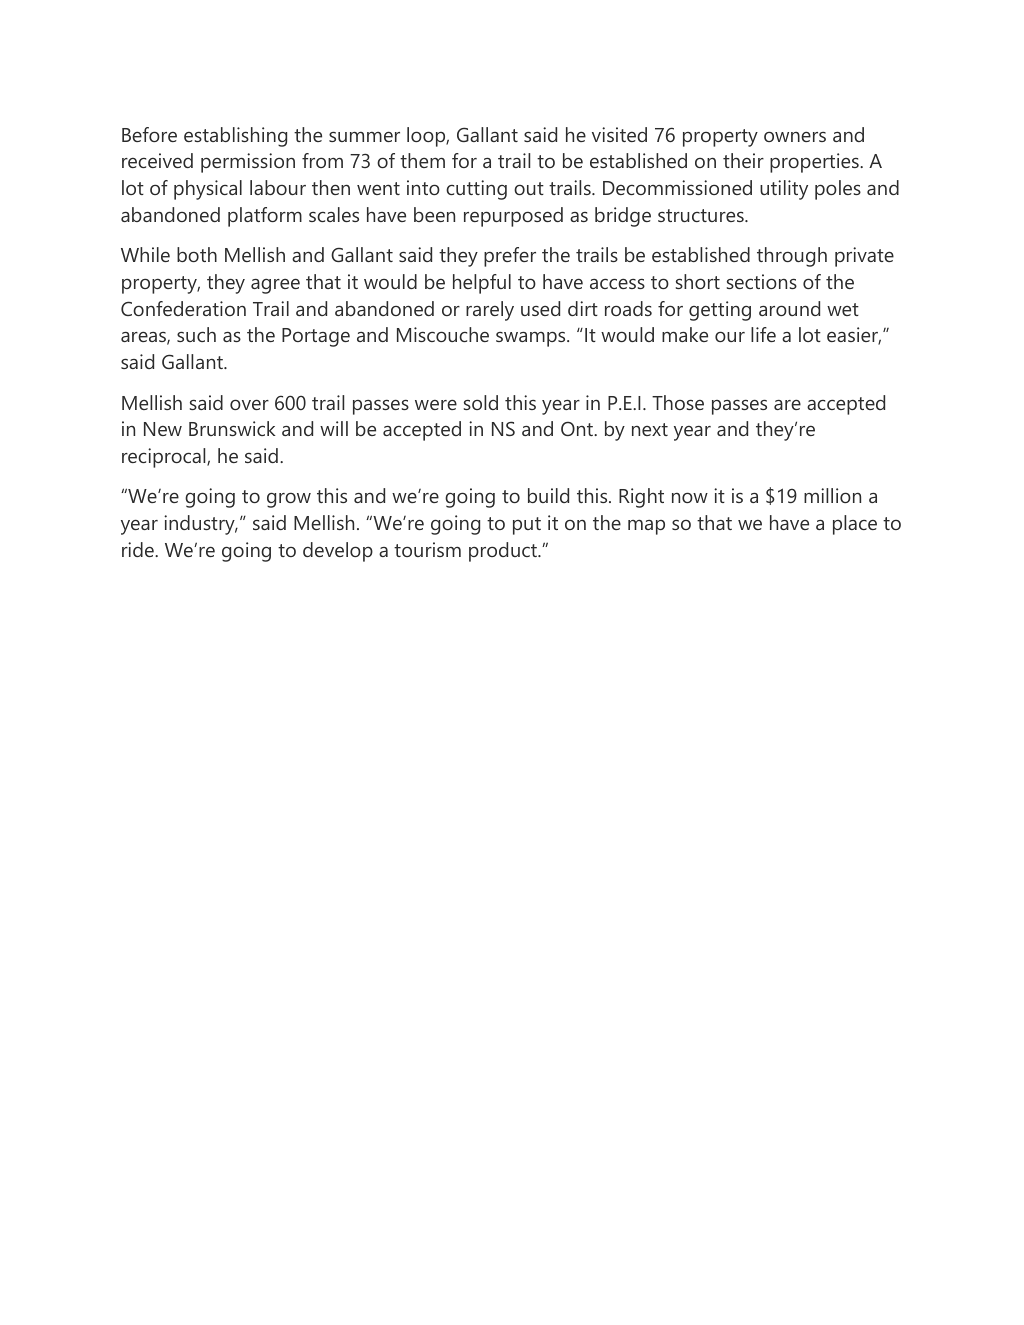 This page has height=1325, width=1024. Describe the element at coordinates (196, 334) in the page. I see `such` at that location.
